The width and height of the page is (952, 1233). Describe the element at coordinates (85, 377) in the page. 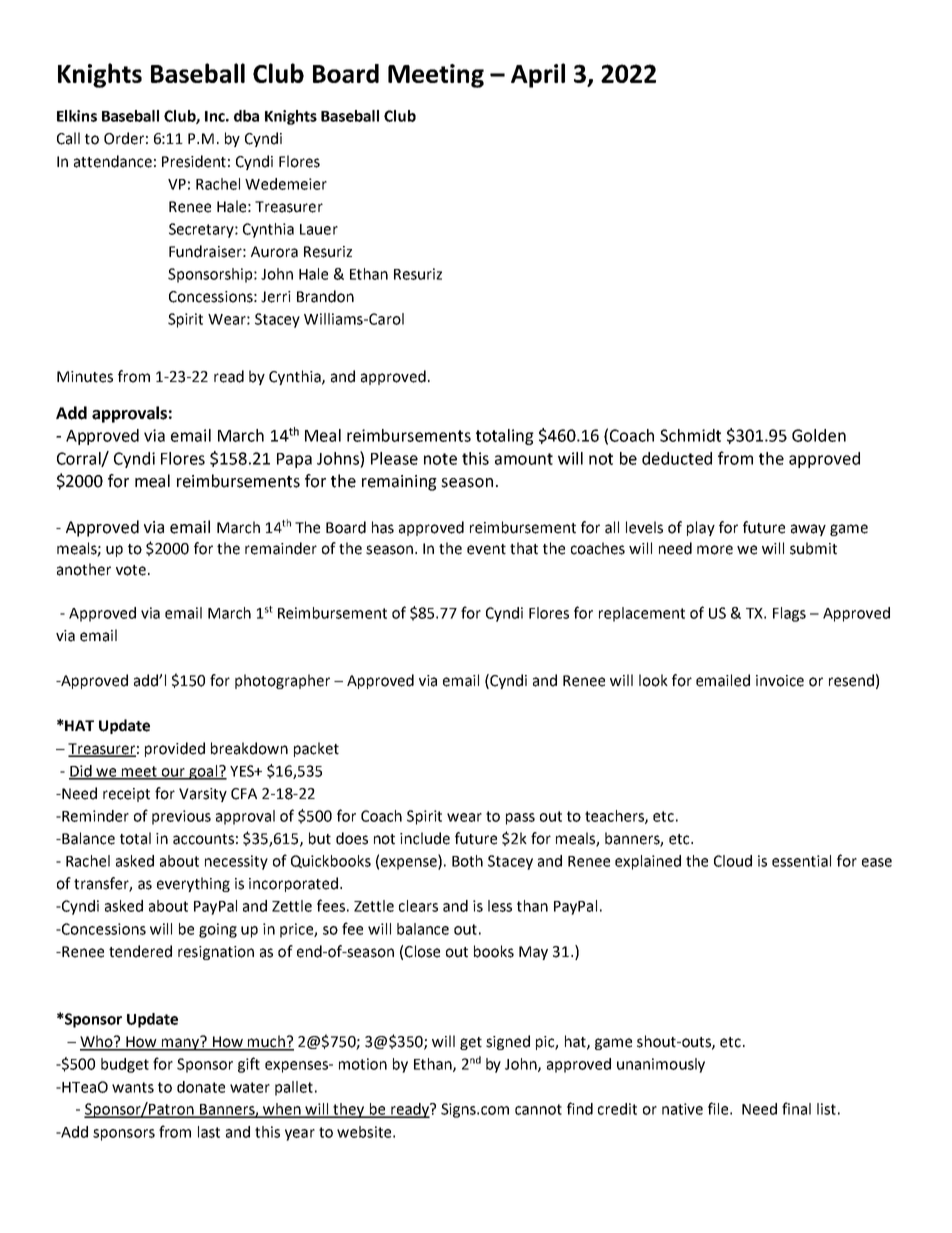

I see `Minutes` at that location.
